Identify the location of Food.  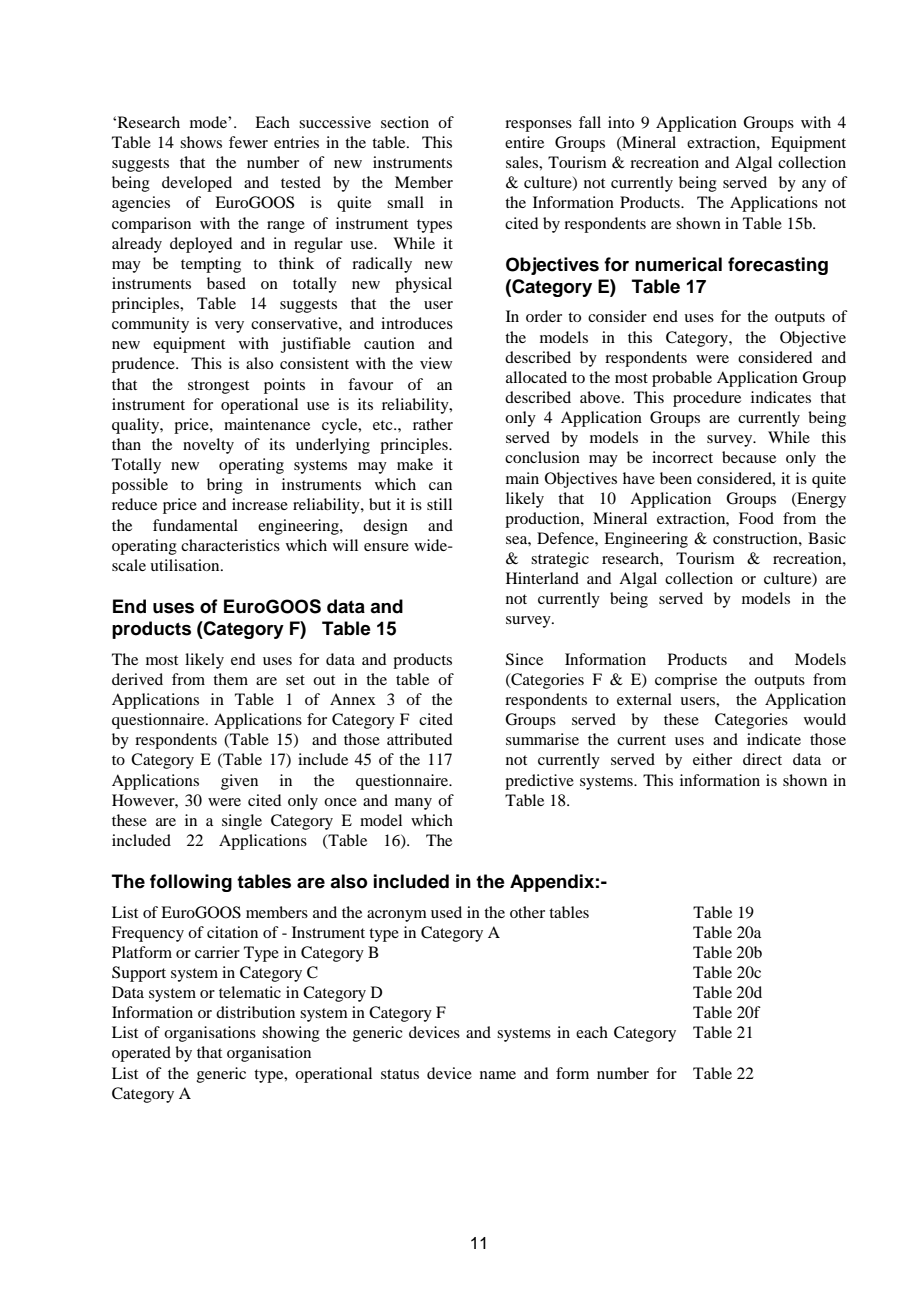
(756, 518).
